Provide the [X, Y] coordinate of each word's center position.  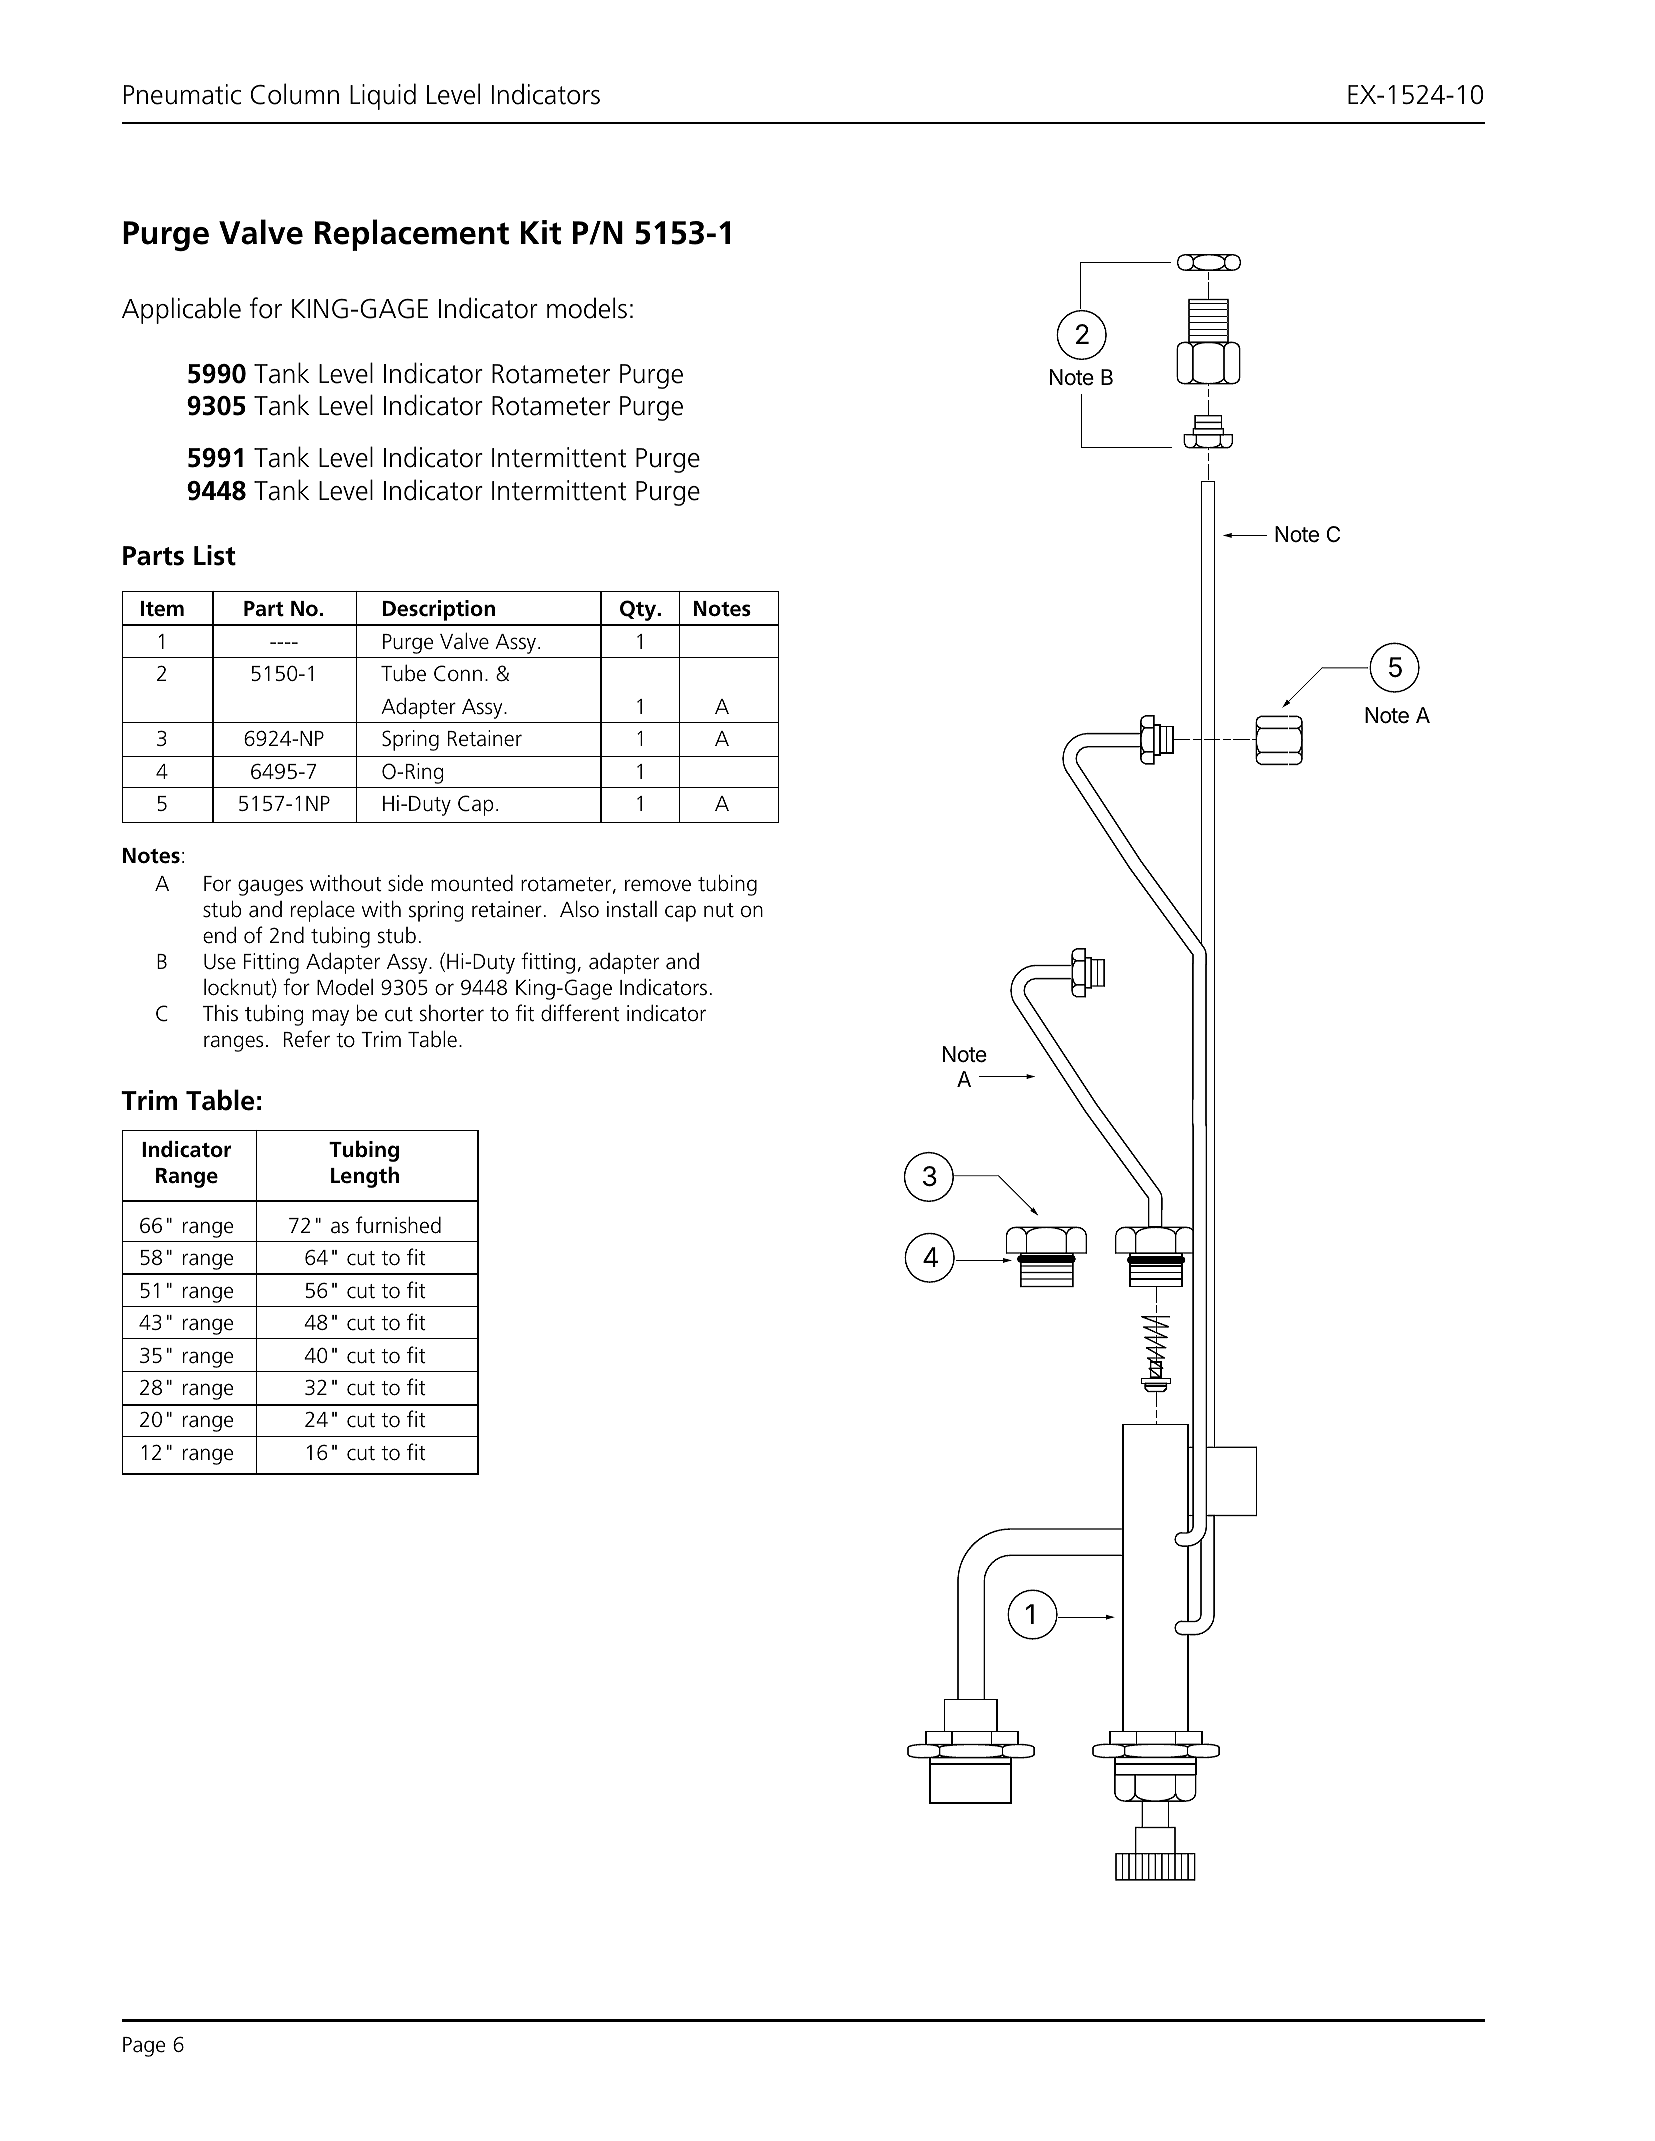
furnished [398, 1225]
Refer [307, 1039]
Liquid [383, 96]
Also [579, 909]
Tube [403, 673]
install [632, 909]
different [580, 1013]
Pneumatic [182, 94]
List [215, 555]
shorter [452, 1013]
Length [365, 1177]
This [220, 1013]
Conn [458, 673]
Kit [541, 232]
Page [144, 2047]
